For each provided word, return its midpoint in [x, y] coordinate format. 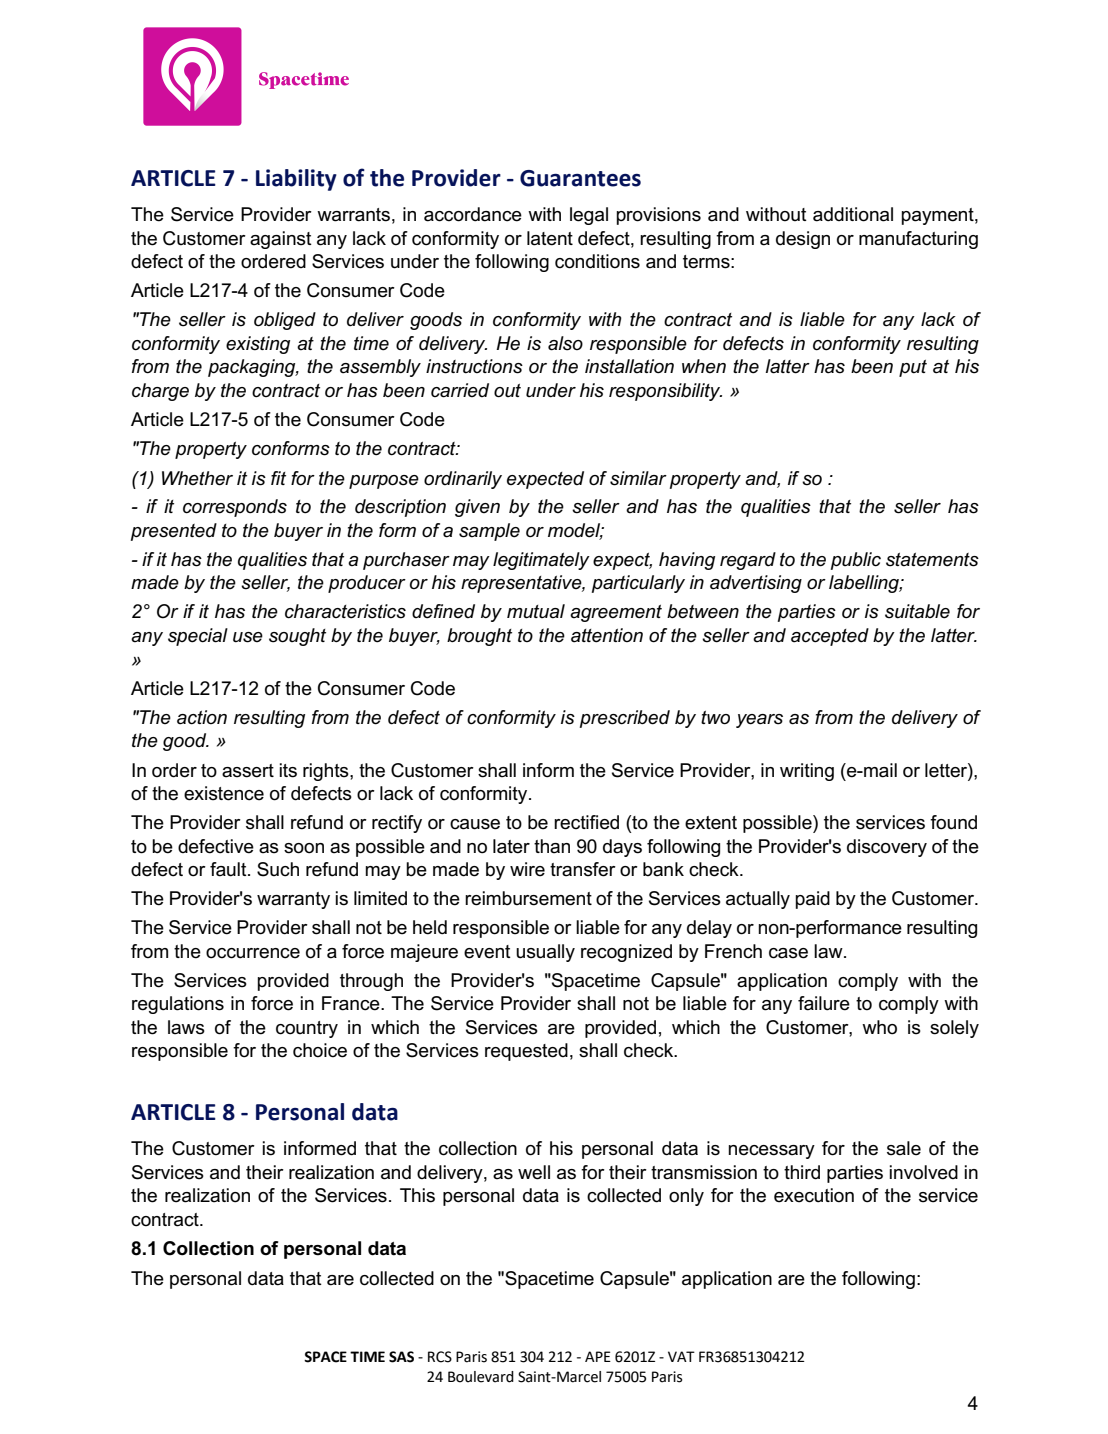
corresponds [235, 508]
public [856, 561]
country [307, 1029]
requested [526, 1052]
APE [598, 1356]
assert [248, 771]
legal [589, 216]
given [477, 508]
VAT [681, 1356]
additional [853, 214]
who [879, 1027]
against [281, 240]
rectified [586, 822]
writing [807, 772]
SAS [401, 1357]
